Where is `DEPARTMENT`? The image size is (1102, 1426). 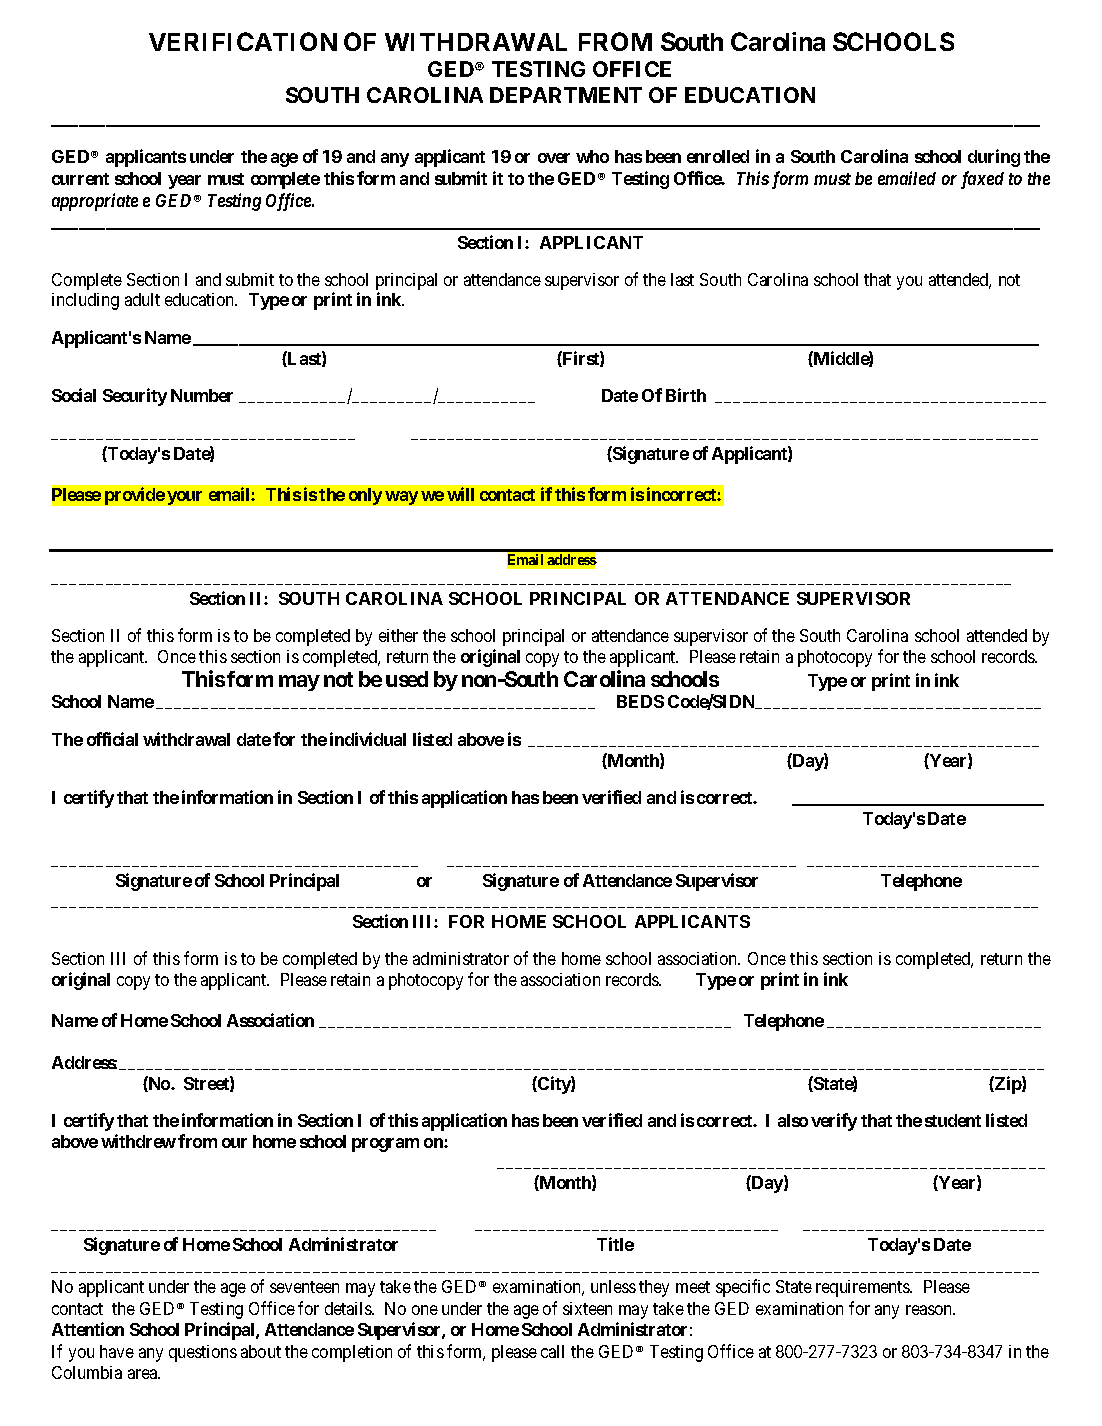
DEPARTMENT is located at coordinates (566, 95).
